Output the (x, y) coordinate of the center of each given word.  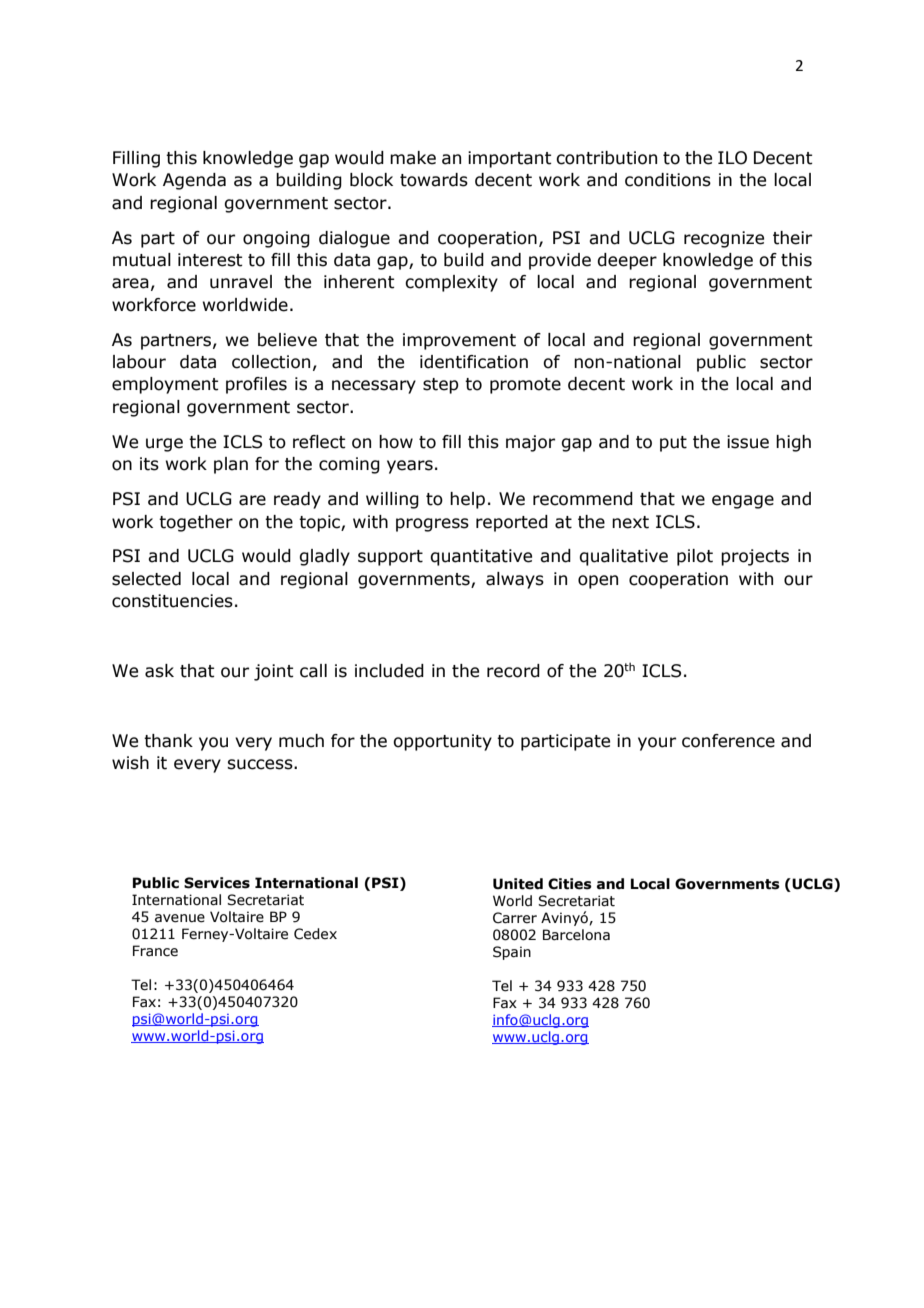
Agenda (194, 181)
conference (728, 741)
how (396, 442)
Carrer (515, 918)
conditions (668, 180)
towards (434, 180)
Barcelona (576, 935)
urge (164, 445)
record (513, 671)
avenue (180, 918)
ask (159, 671)
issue (748, 442)
